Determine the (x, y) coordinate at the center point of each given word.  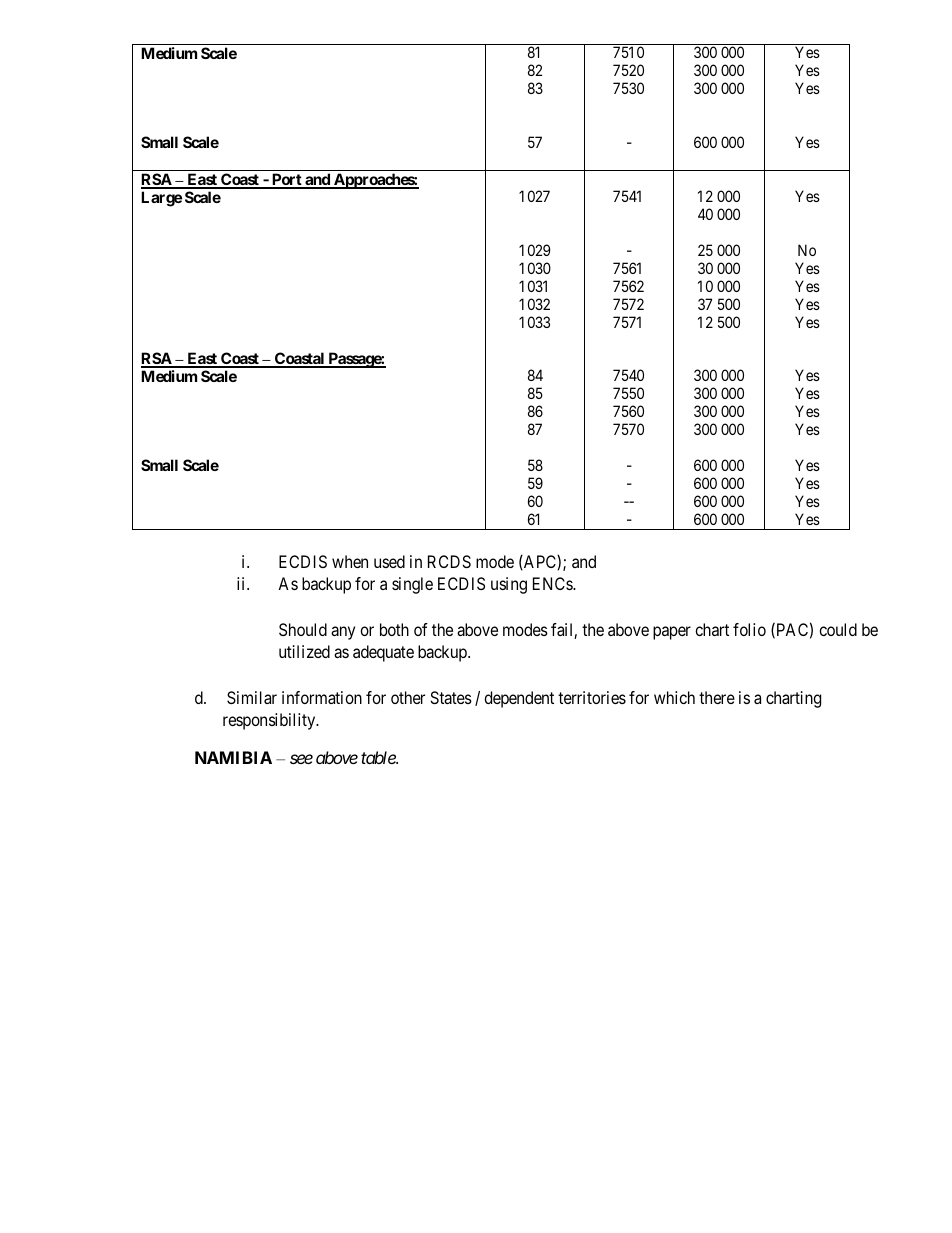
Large (161, 199)
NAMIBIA (233, 757)
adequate (383, 653)
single (412, 585)
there (717, 697)
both (394, 629)
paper (672, 633)
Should (303, 629)
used (389, 561)
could (838, 629)
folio (749, 629)
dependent (519, 699)
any (343, 633)
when (350, 561)
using (509, 585)
